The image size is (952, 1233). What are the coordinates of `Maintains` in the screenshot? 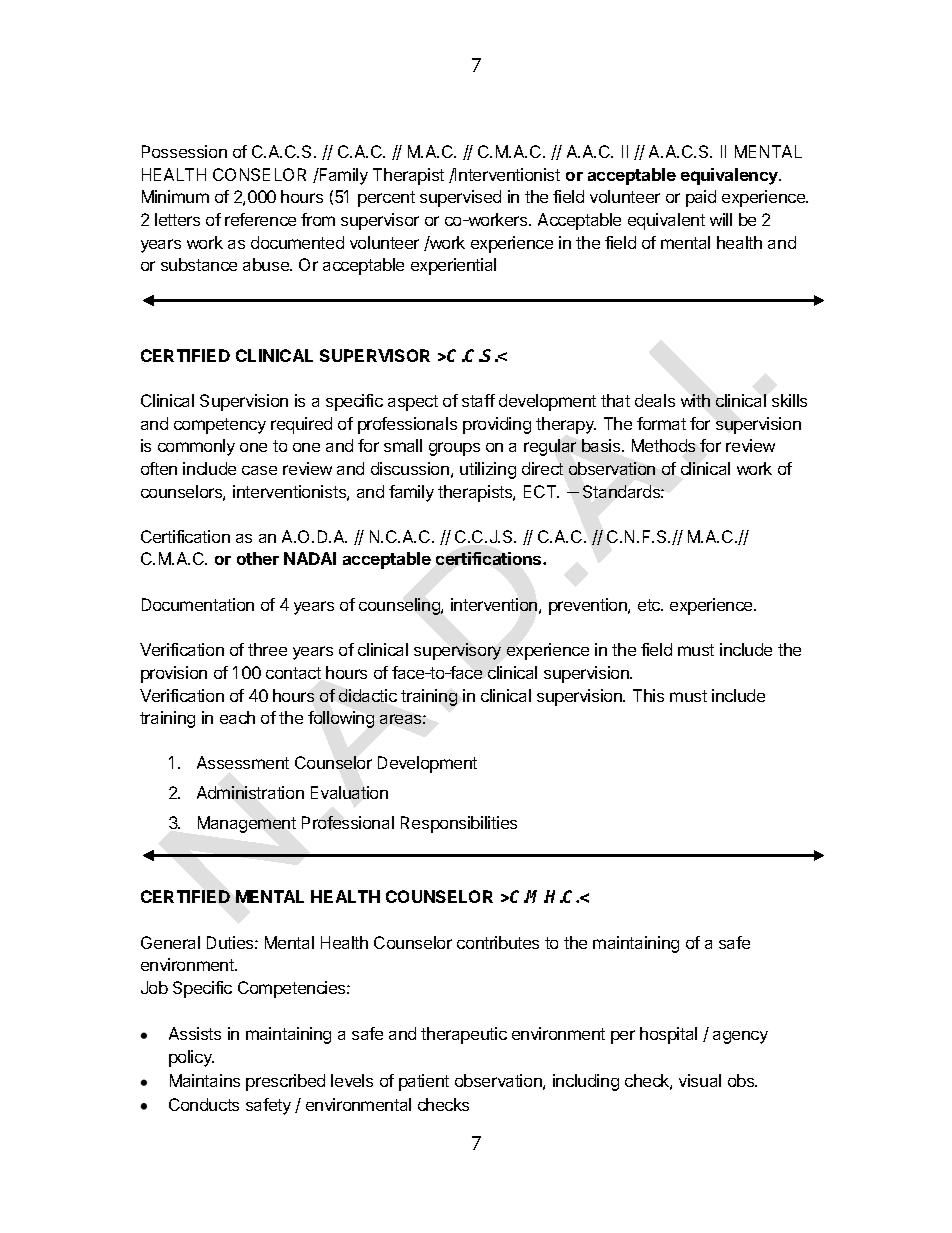 It's located at (205, 1080).
